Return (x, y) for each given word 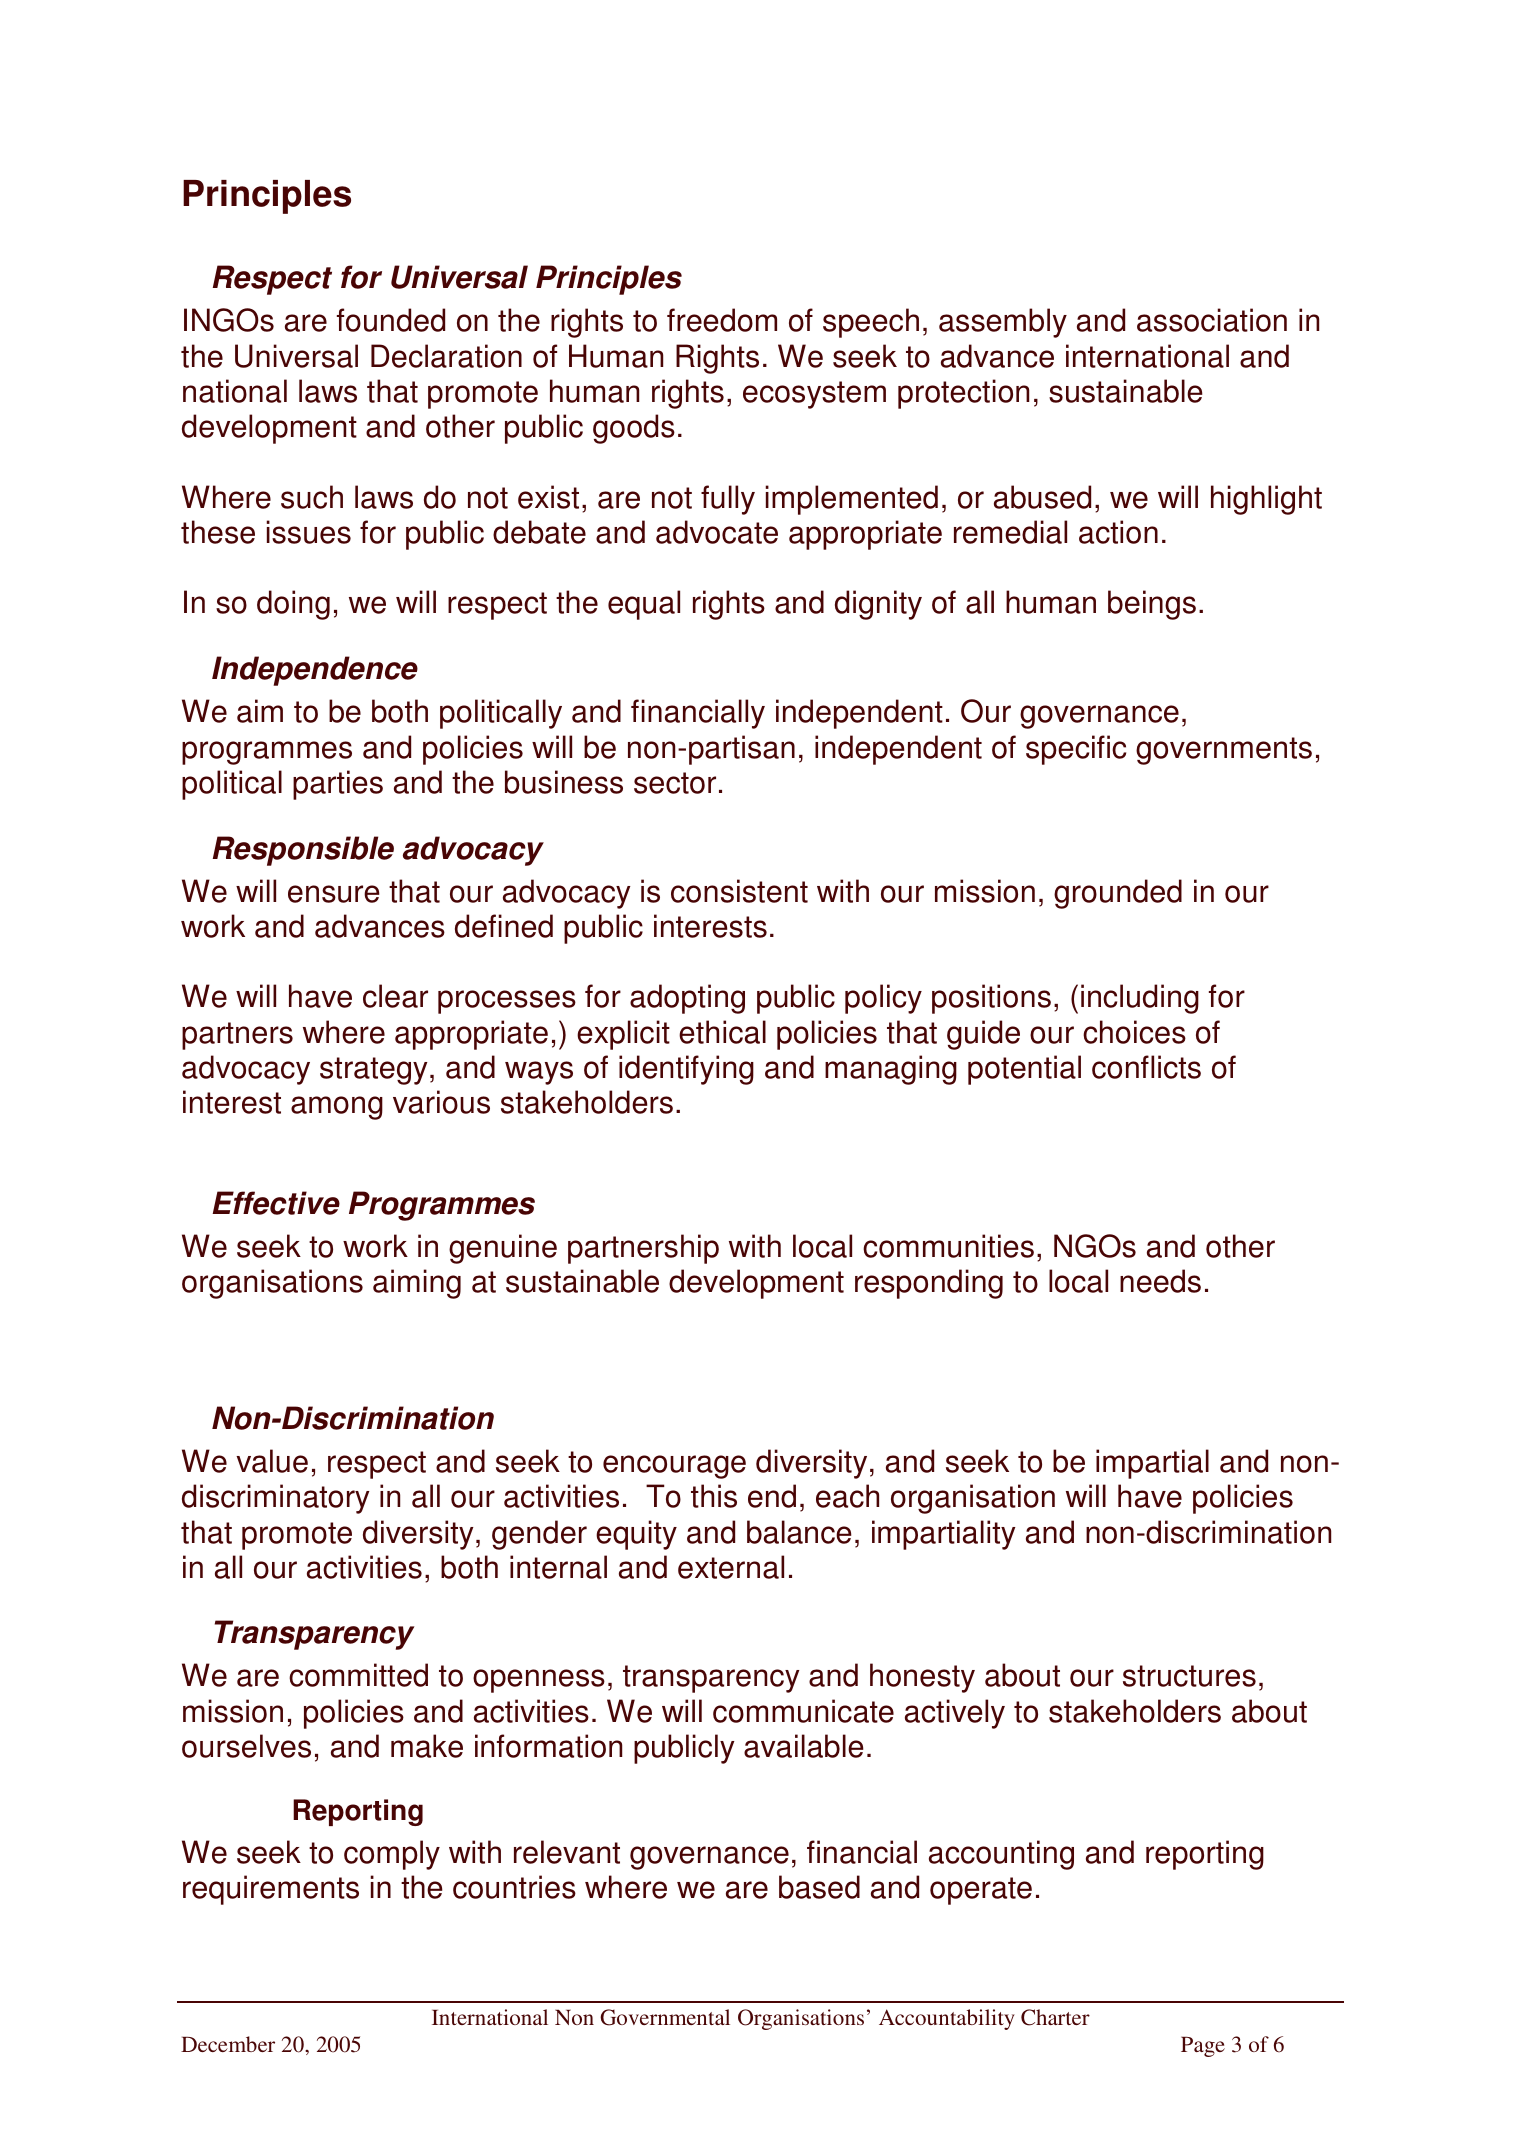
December (228, 2044)
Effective (276, 1203)
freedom (722, 320)
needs (1160, 1281)
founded (391, 320)
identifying (686, 1070)
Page (1203, 2046)
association (1212, 320)
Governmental (665, 2017)
